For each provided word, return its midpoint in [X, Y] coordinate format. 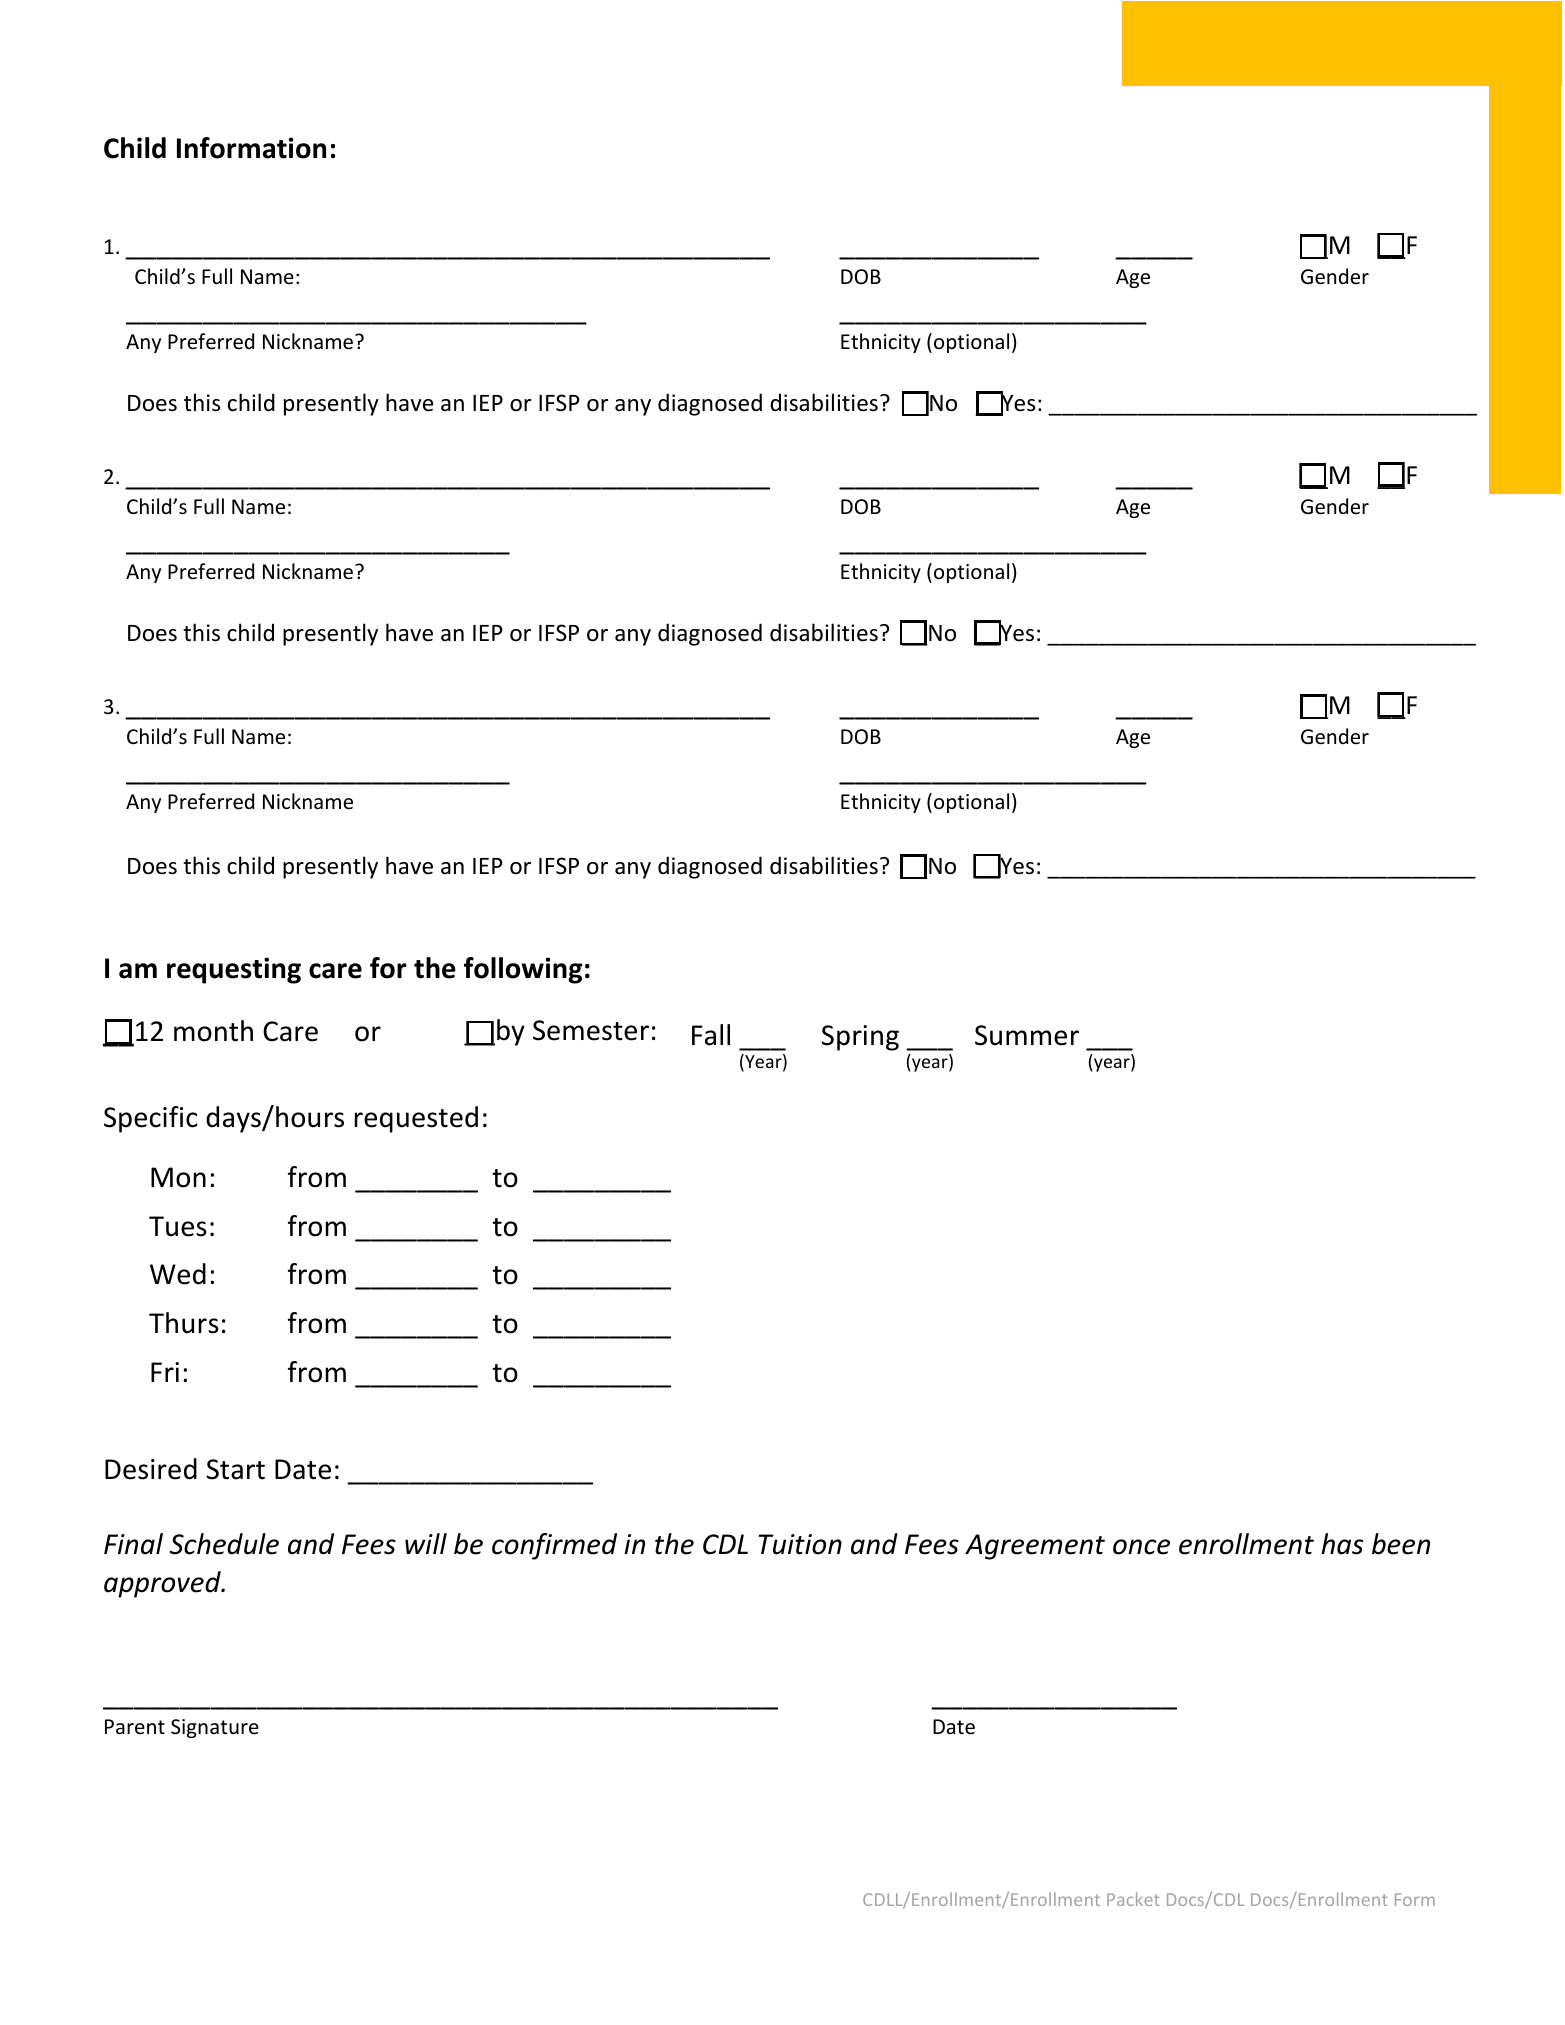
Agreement [1035, 1547]
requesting [234, 970]
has [1342, 1544]
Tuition [800, 1544]
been [1401, 1544]
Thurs [184, 1323]
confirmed [554, 1546]
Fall [711, 1035]
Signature [215, 1728]
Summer [1027, 1035]
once [1141, 1547]
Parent [135, 1726]
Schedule [224, 1544]
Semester [591, 1030]
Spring [860, 1038]
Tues [178, 1226]
